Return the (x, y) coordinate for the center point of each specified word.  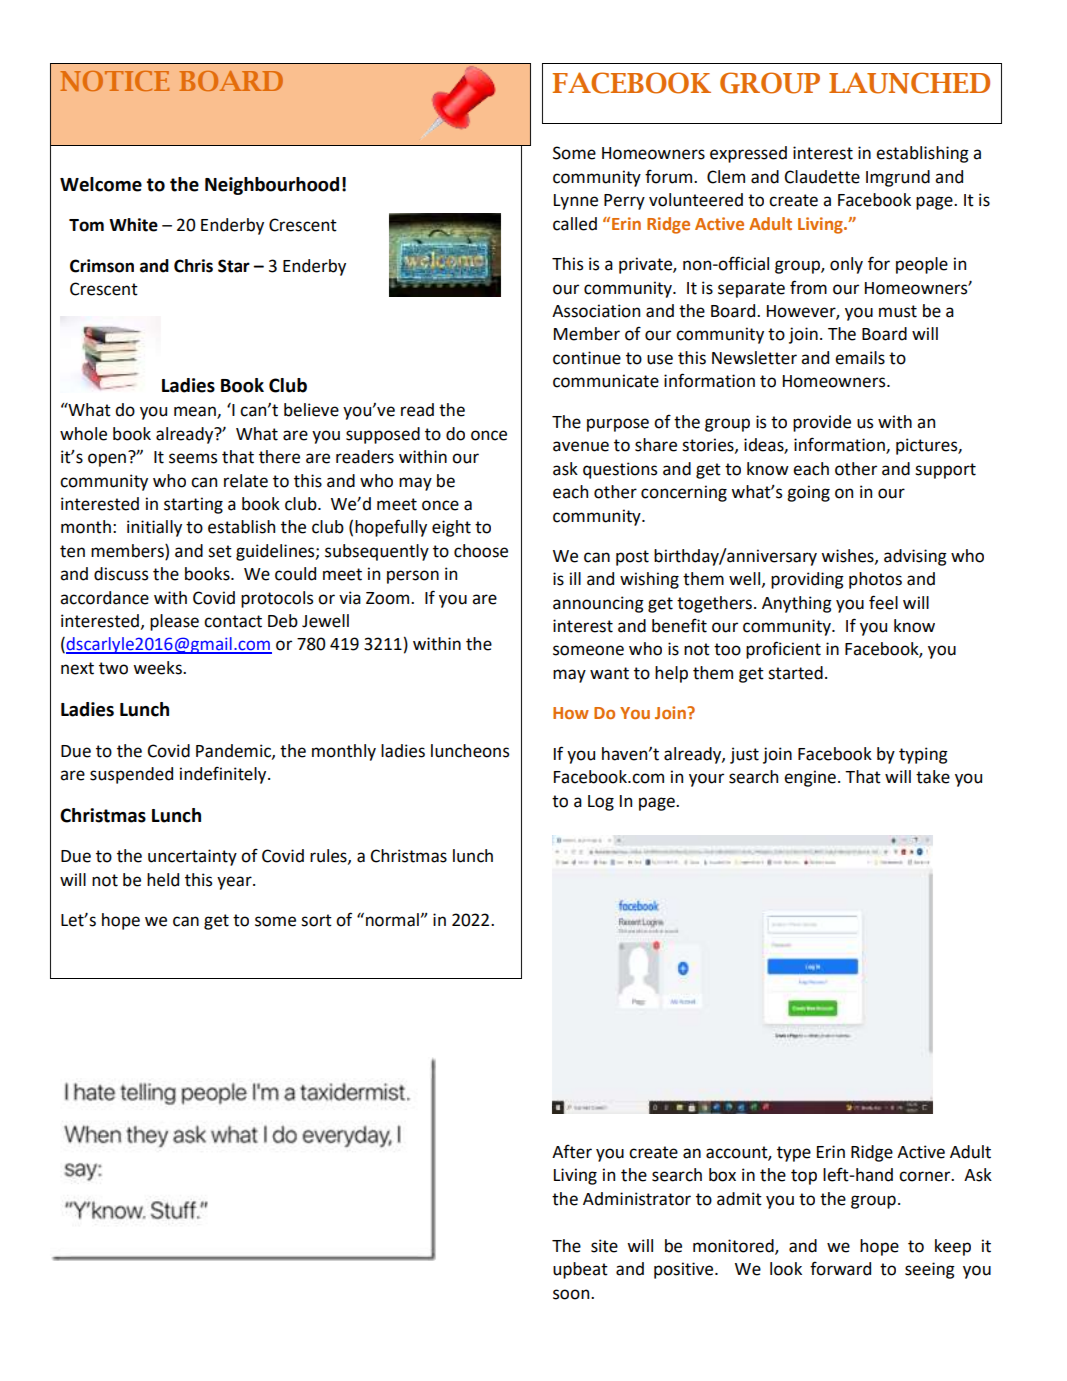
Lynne (576, 202)
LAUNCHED (909, 83)
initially (154, 528)
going (808, 493)
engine (810, 778)
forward (840, 1268)
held (163, 880)
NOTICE (115, 81)
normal (392, 920)
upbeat (580, 1270)
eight (451, 528)
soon (572, 1294)
